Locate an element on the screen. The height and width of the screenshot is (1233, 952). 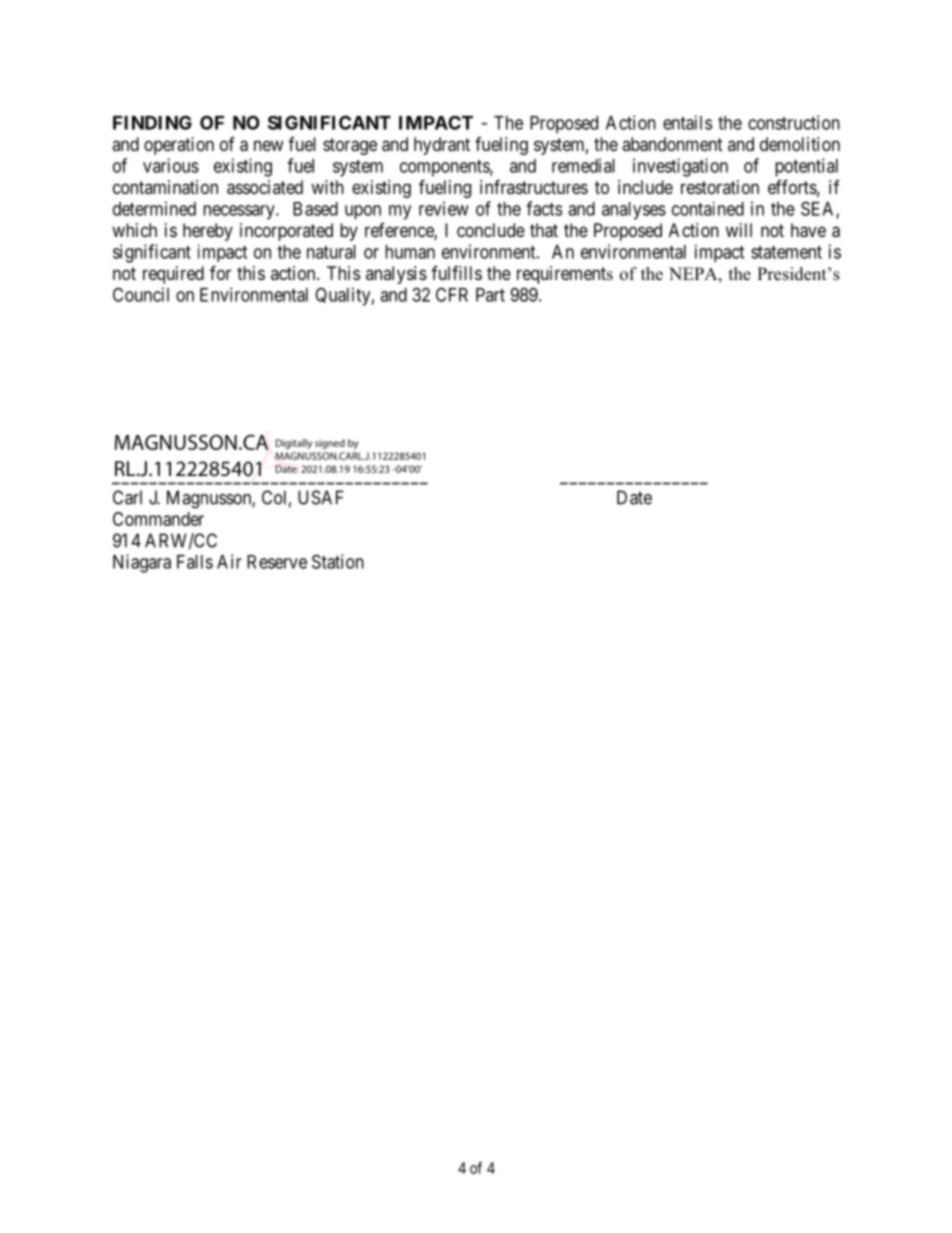
operation is located at coordinates (179, 146).
